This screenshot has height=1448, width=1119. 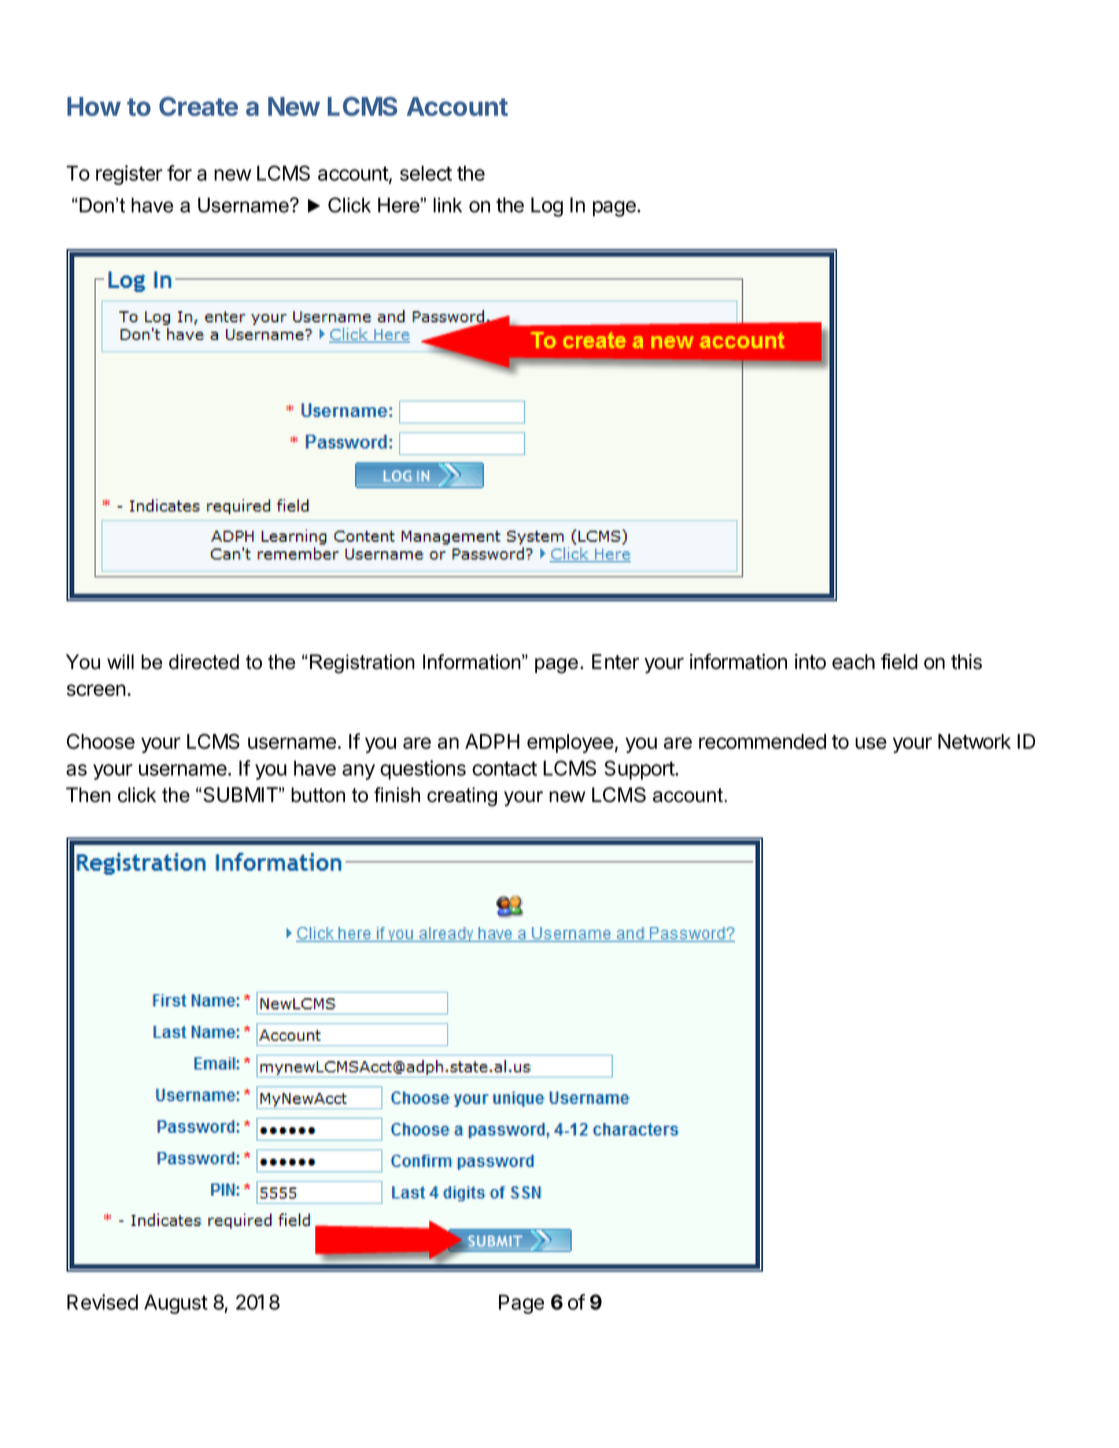 What do you see at coordinates (462, 797) in the screenshot?
I see `creating` at bounding box center [462, 797].
